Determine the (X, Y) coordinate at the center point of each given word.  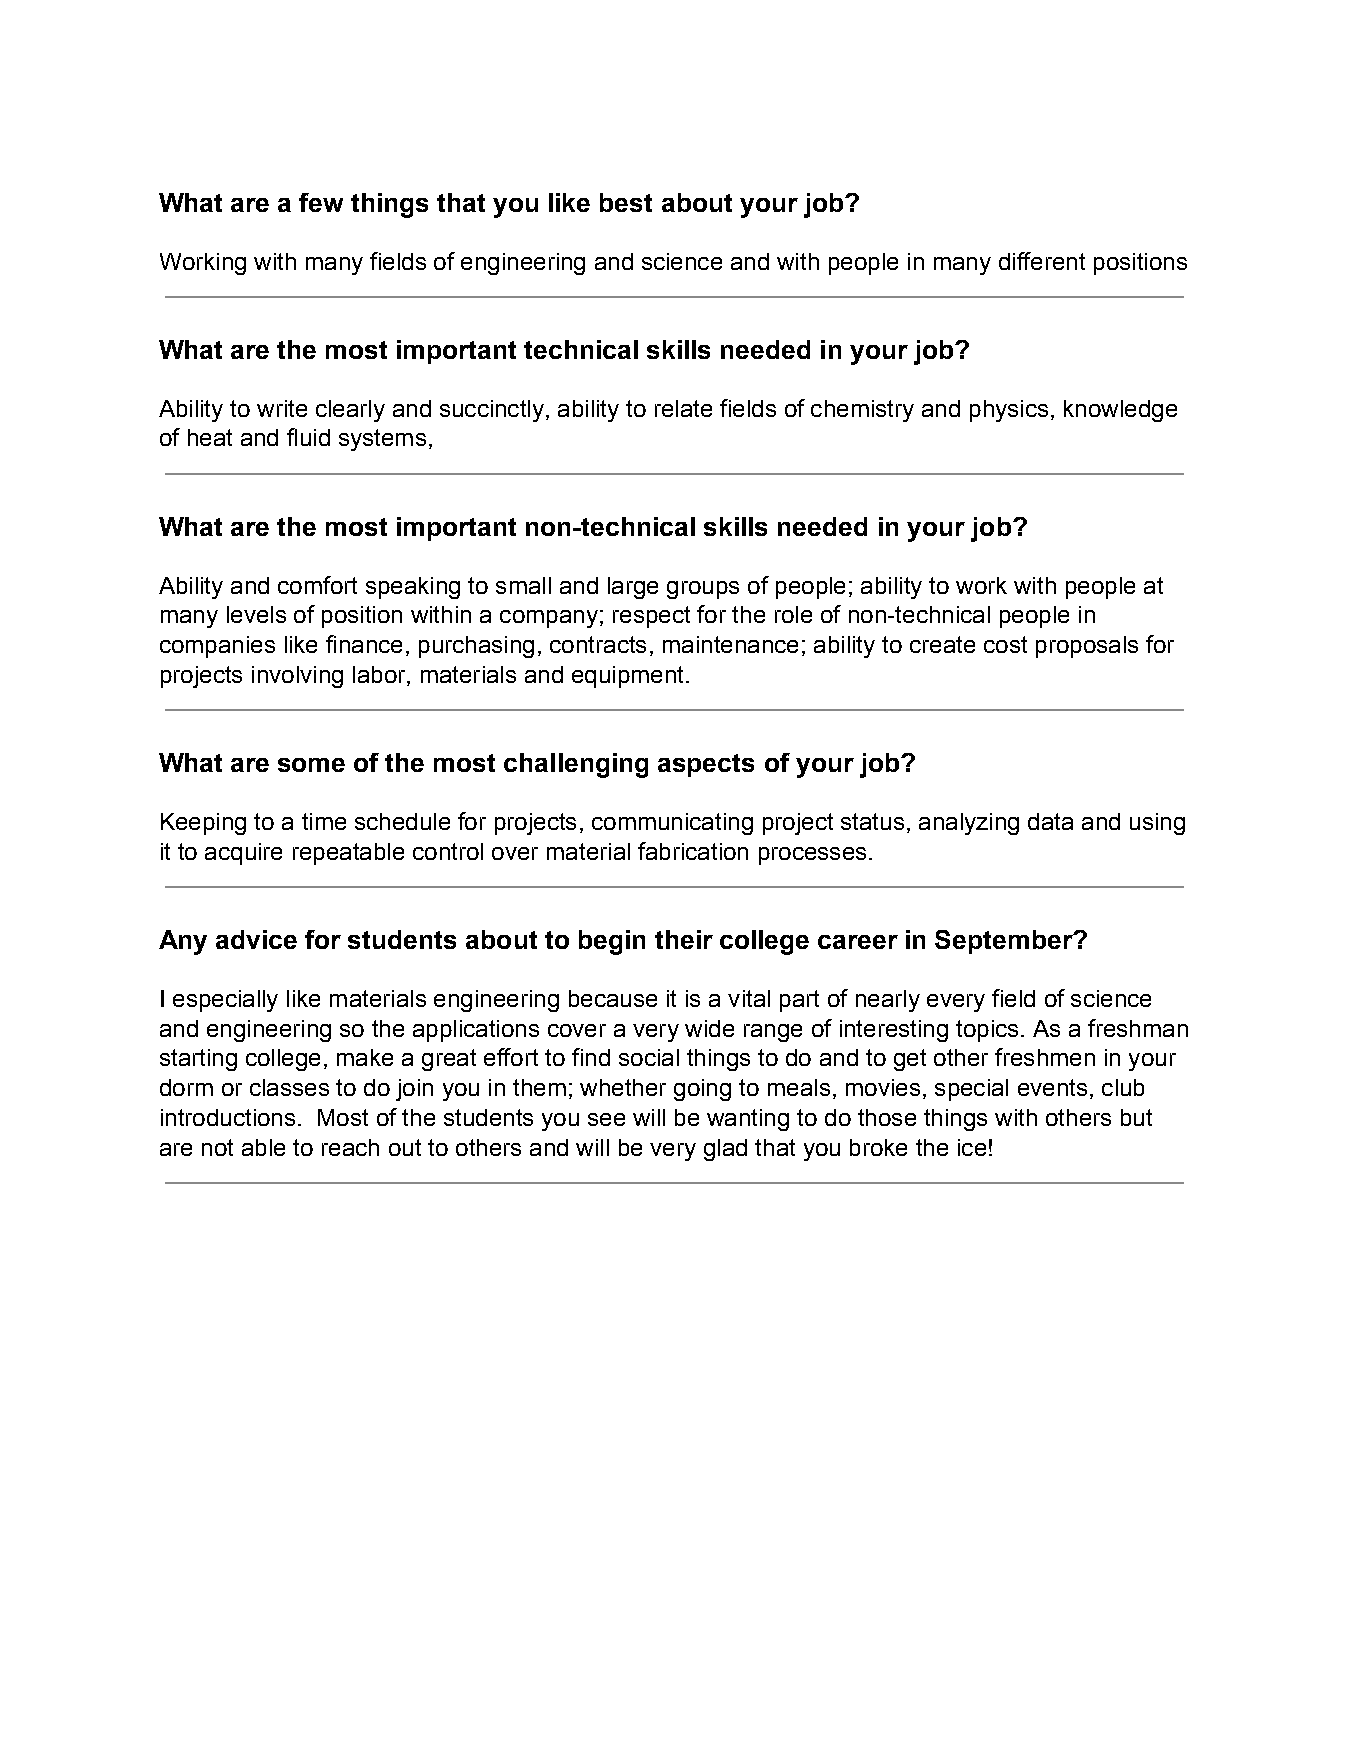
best (626, 202)
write (282, 408)
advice (256, 939)
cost (1005, 644)
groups (703, 590)
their (684, 939)
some (311, 765)
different (1042, 261)
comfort (317, 585)
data (1050, 821)
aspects (706, 765)
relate (683, 408)
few (321, 202)
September (1005, 942)
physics (1009, 411)
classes (289, 1087)
